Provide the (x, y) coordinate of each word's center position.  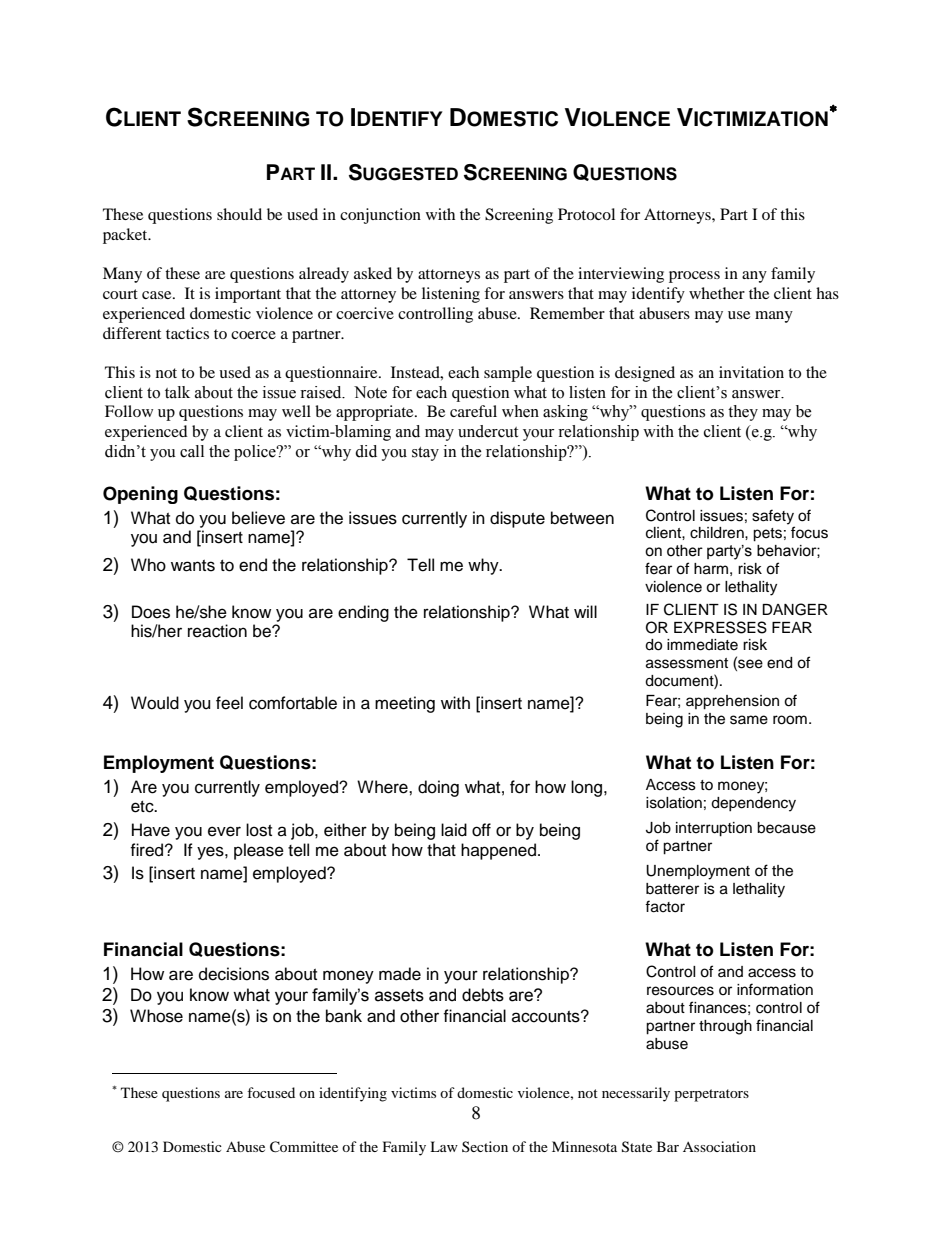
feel (229, 703)
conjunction (380, 216)
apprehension (732, 702)
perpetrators (711, 1095)
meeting (405, 704)
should (239, 214)
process (694, 277)
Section (485, 1146)
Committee (304, 1147)
